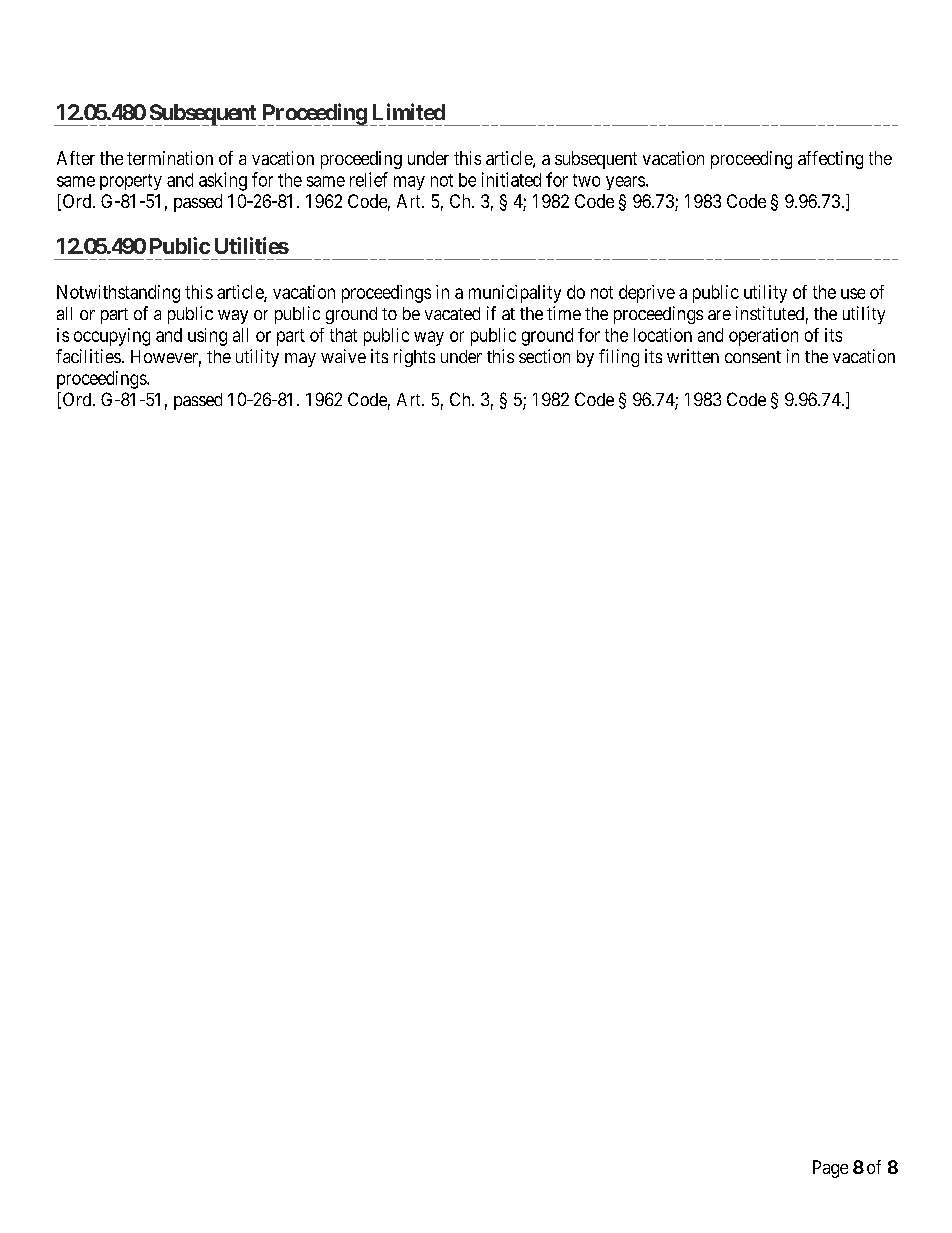 The height and width of the document is (1233, 952). What do you see at coordinates (544, 356) in the document?
I see `section` at bounding box center [544, 356].
